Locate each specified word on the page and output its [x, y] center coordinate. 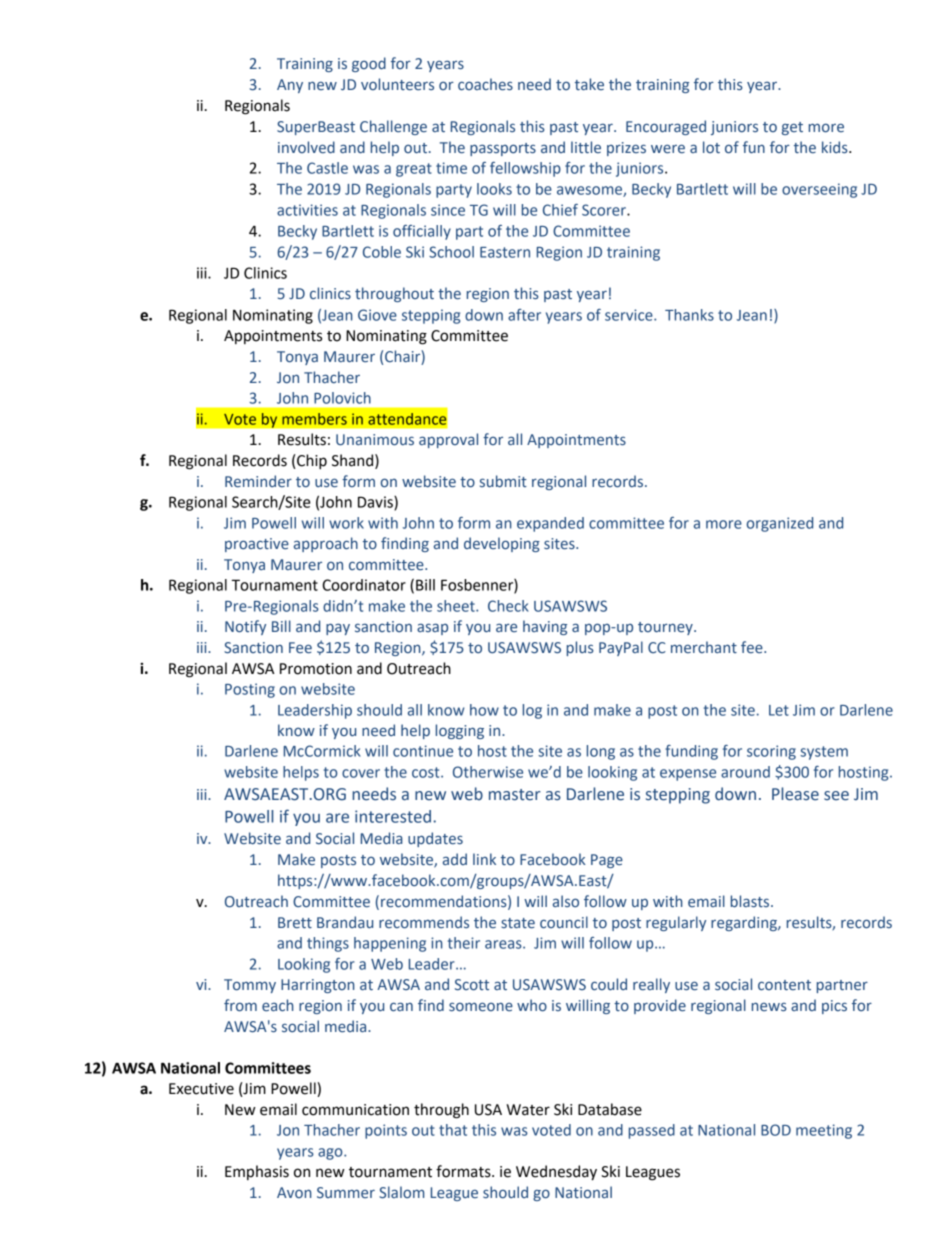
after [524, 315]
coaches [485, 84]
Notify [245, 627]
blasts [751, 901]
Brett [295, 922]
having [545, 627]
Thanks [689, 315]
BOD [776, 1130]
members [314, 419]
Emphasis [257, 1172]
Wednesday [556, 1173]
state [518, 923]
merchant [704, 647]
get [792, 128]
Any [290, 86]
